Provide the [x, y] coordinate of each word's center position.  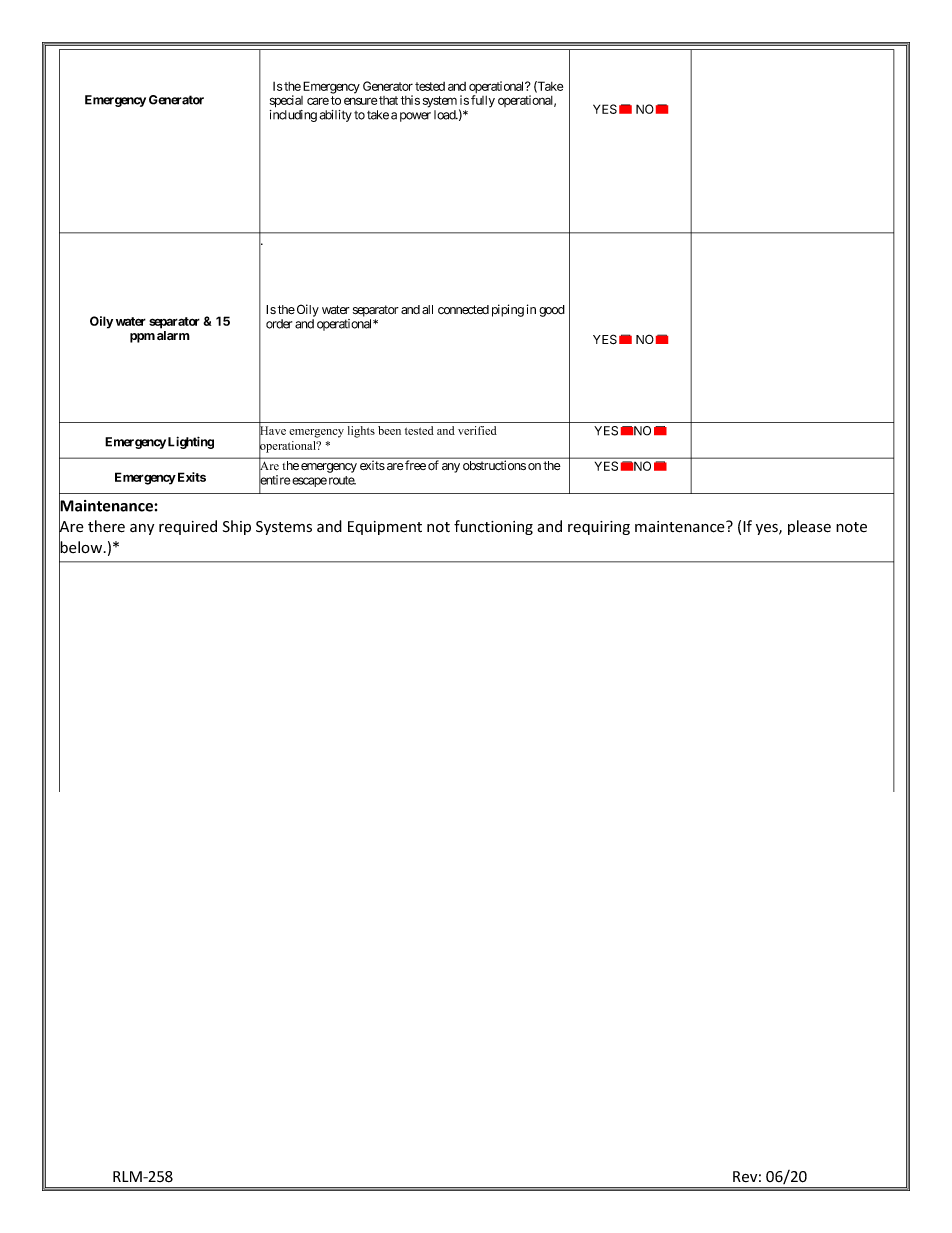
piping [508, 310]
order [279, 324]
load [445, 115]
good [552, 311]
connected [463, 309]
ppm [142, 338]
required [188, 527]
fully [483, 101]
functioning [493, 527]
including [293, 116]
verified [477, 430]
